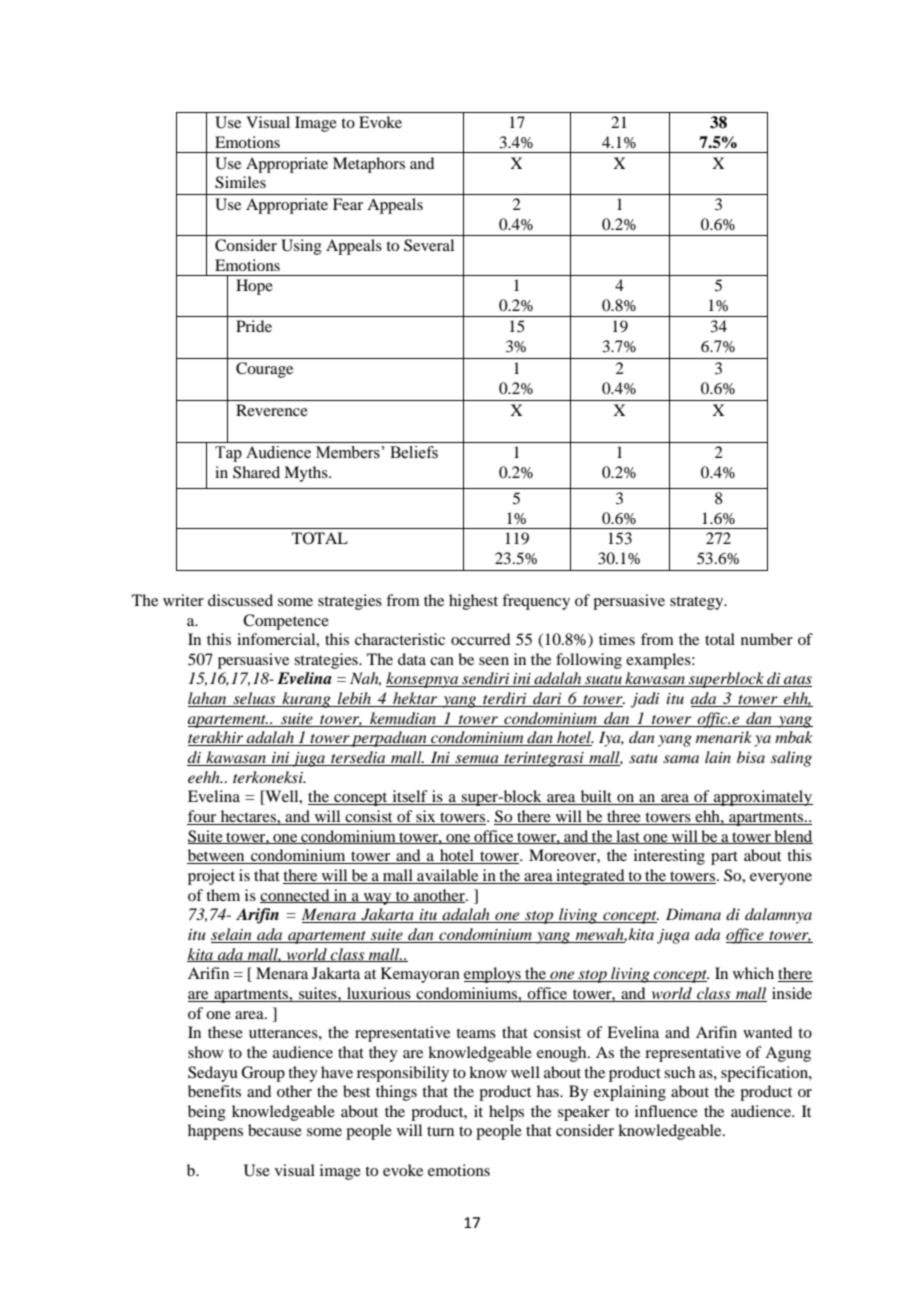 The height and width of the screenshot is (1308, 924). Describe the element at coordinates (286, 622) in the screenshot. I see `Competence` at that location.
